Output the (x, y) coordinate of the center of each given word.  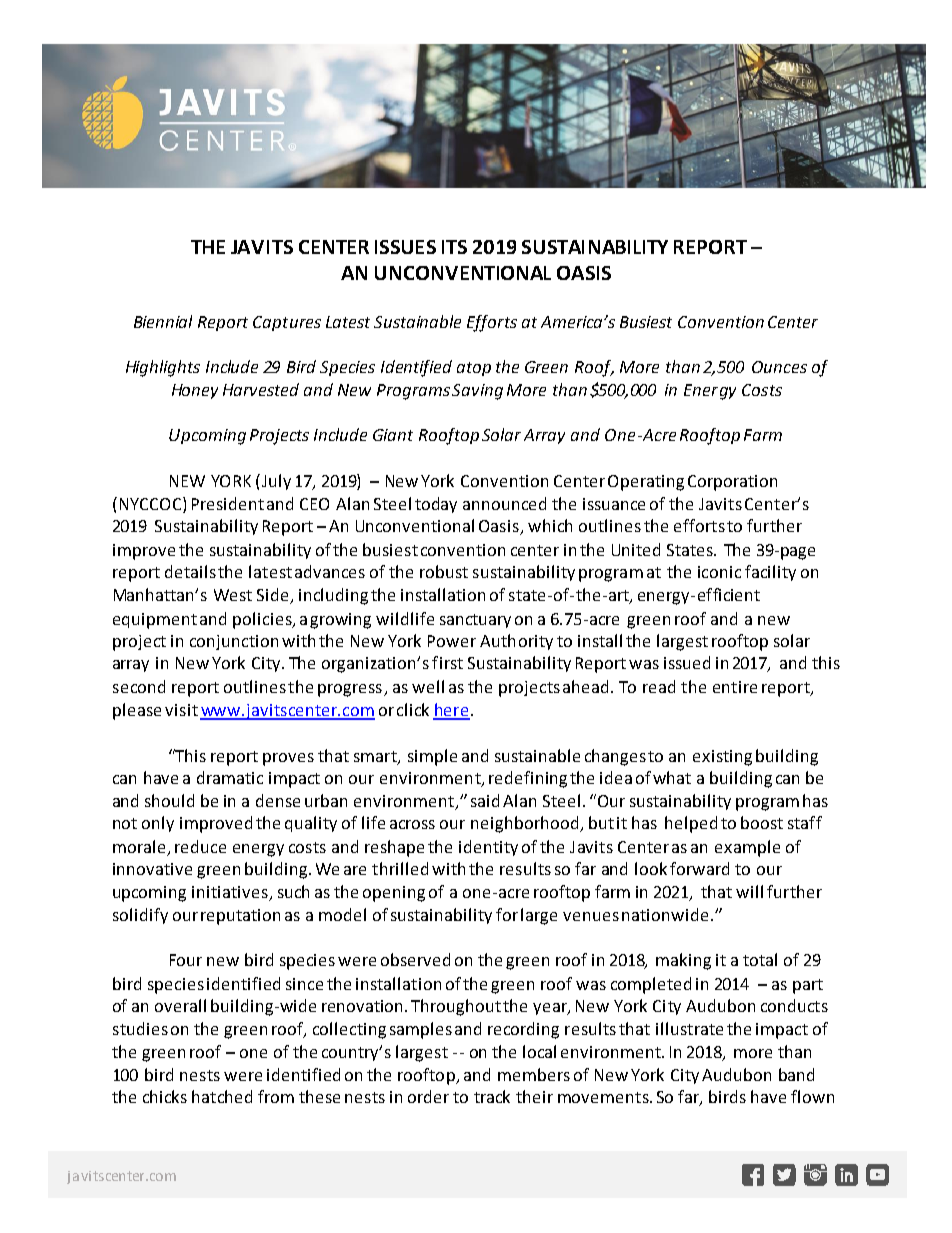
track (492, 1096)
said (485, 800)
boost (762, 822)
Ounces (779, 367)
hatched (222, 1096)
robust (444, 571)
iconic (719, 572)
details (190, 571)
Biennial (163, 321)
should (169, 800)
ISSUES (405, 247)
